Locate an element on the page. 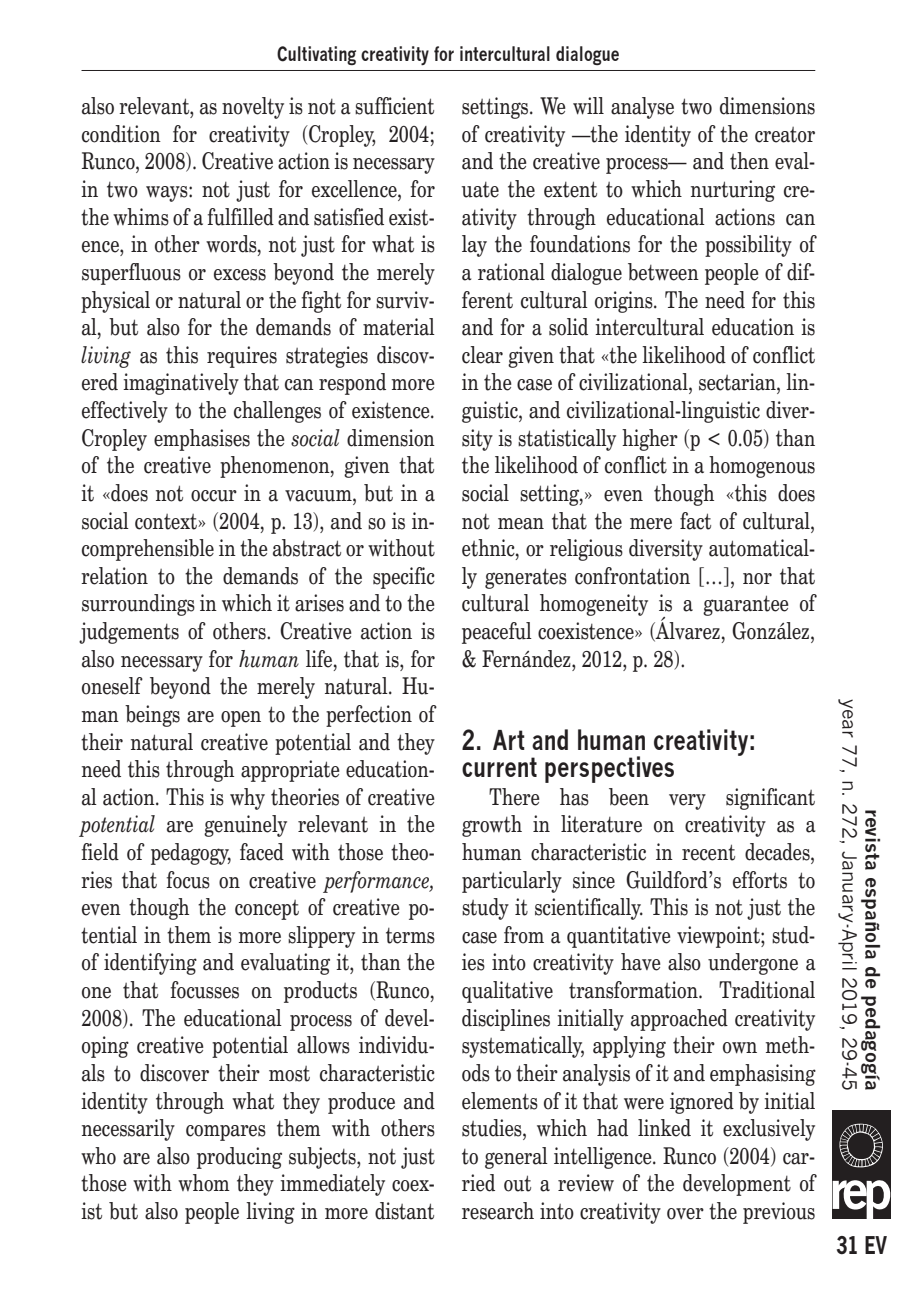 This image has width=924, height=1305. terms is located at coordinates (410, 936).
